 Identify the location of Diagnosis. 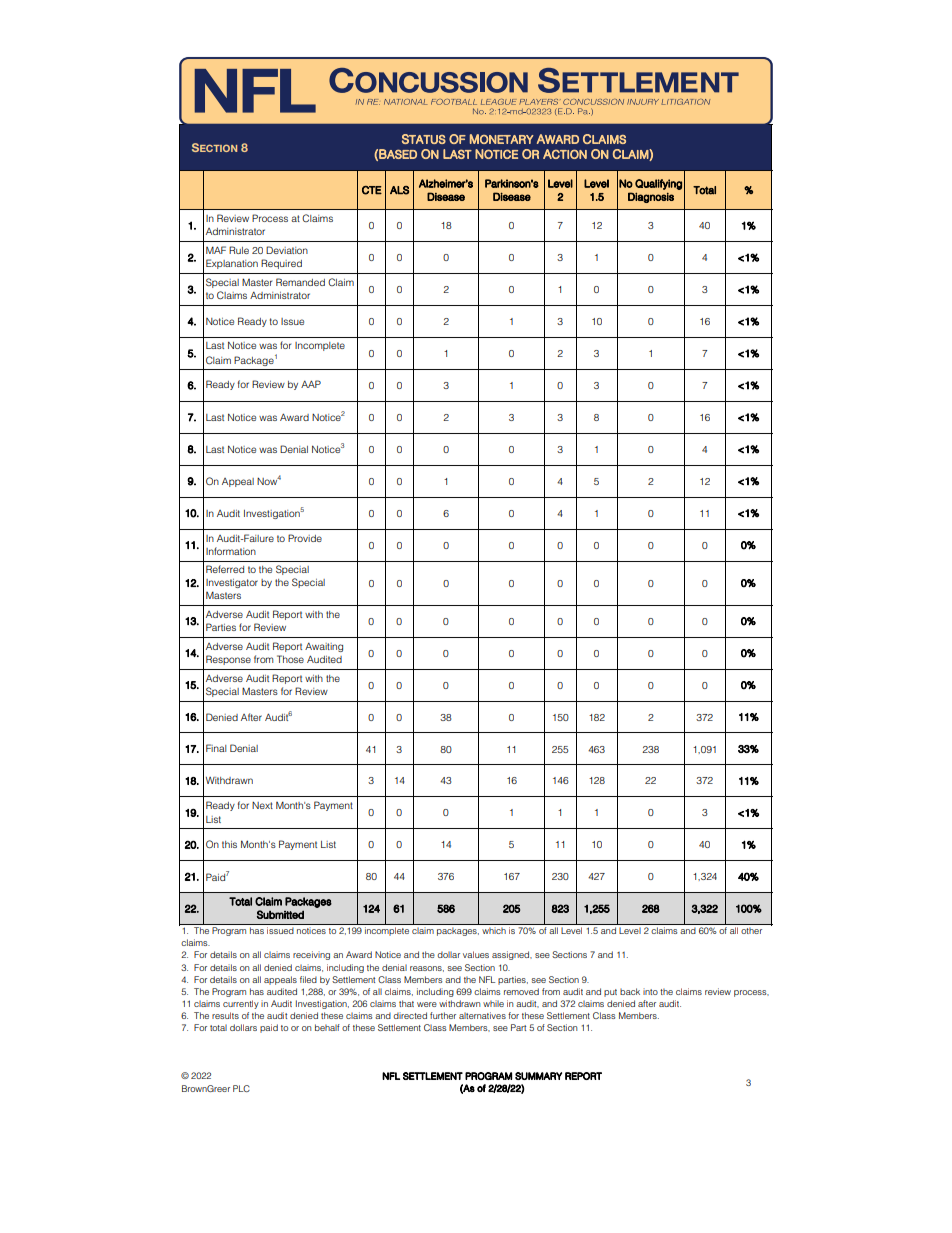
(651, 197).
